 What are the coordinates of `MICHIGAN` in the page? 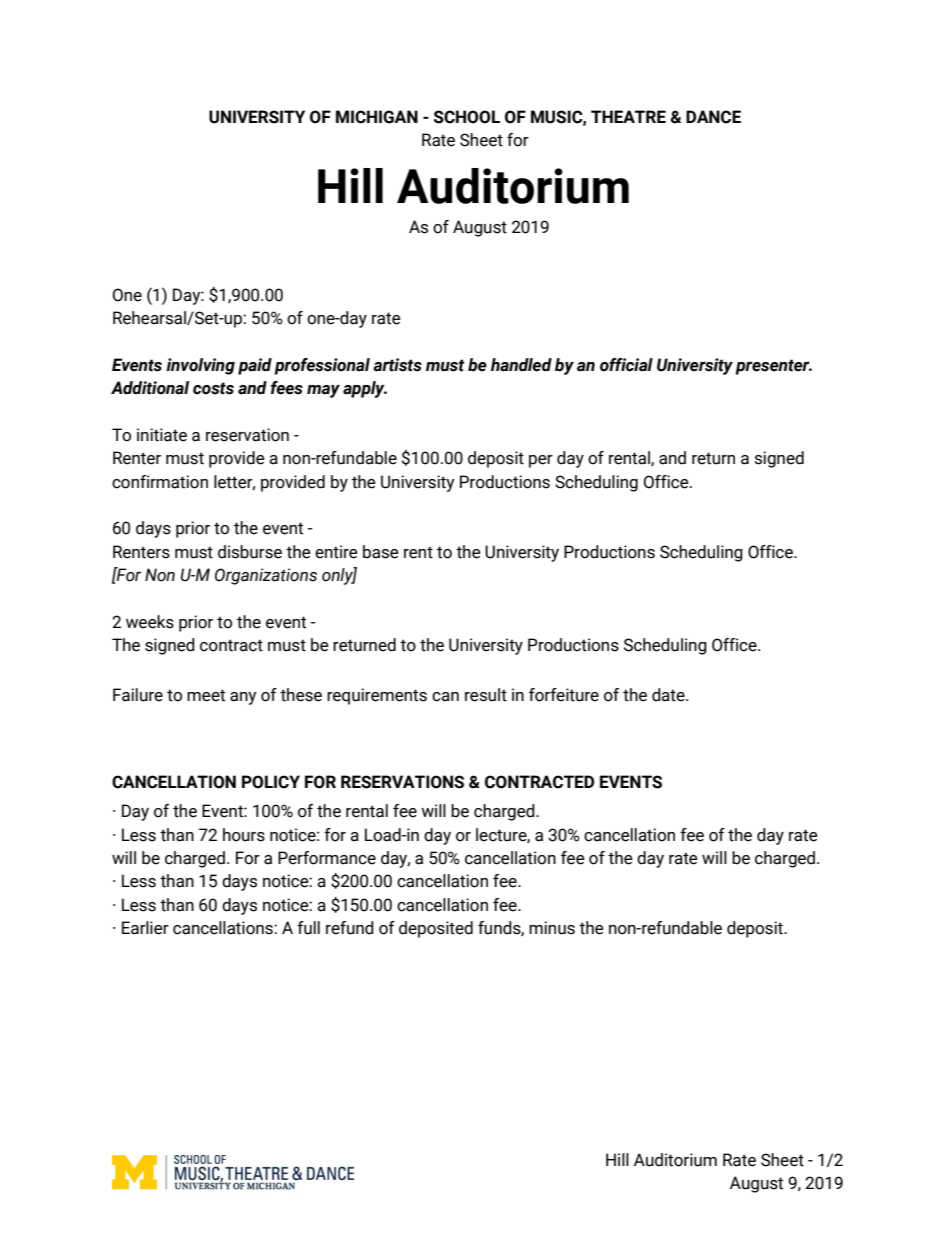 It's located at (377, 117).
